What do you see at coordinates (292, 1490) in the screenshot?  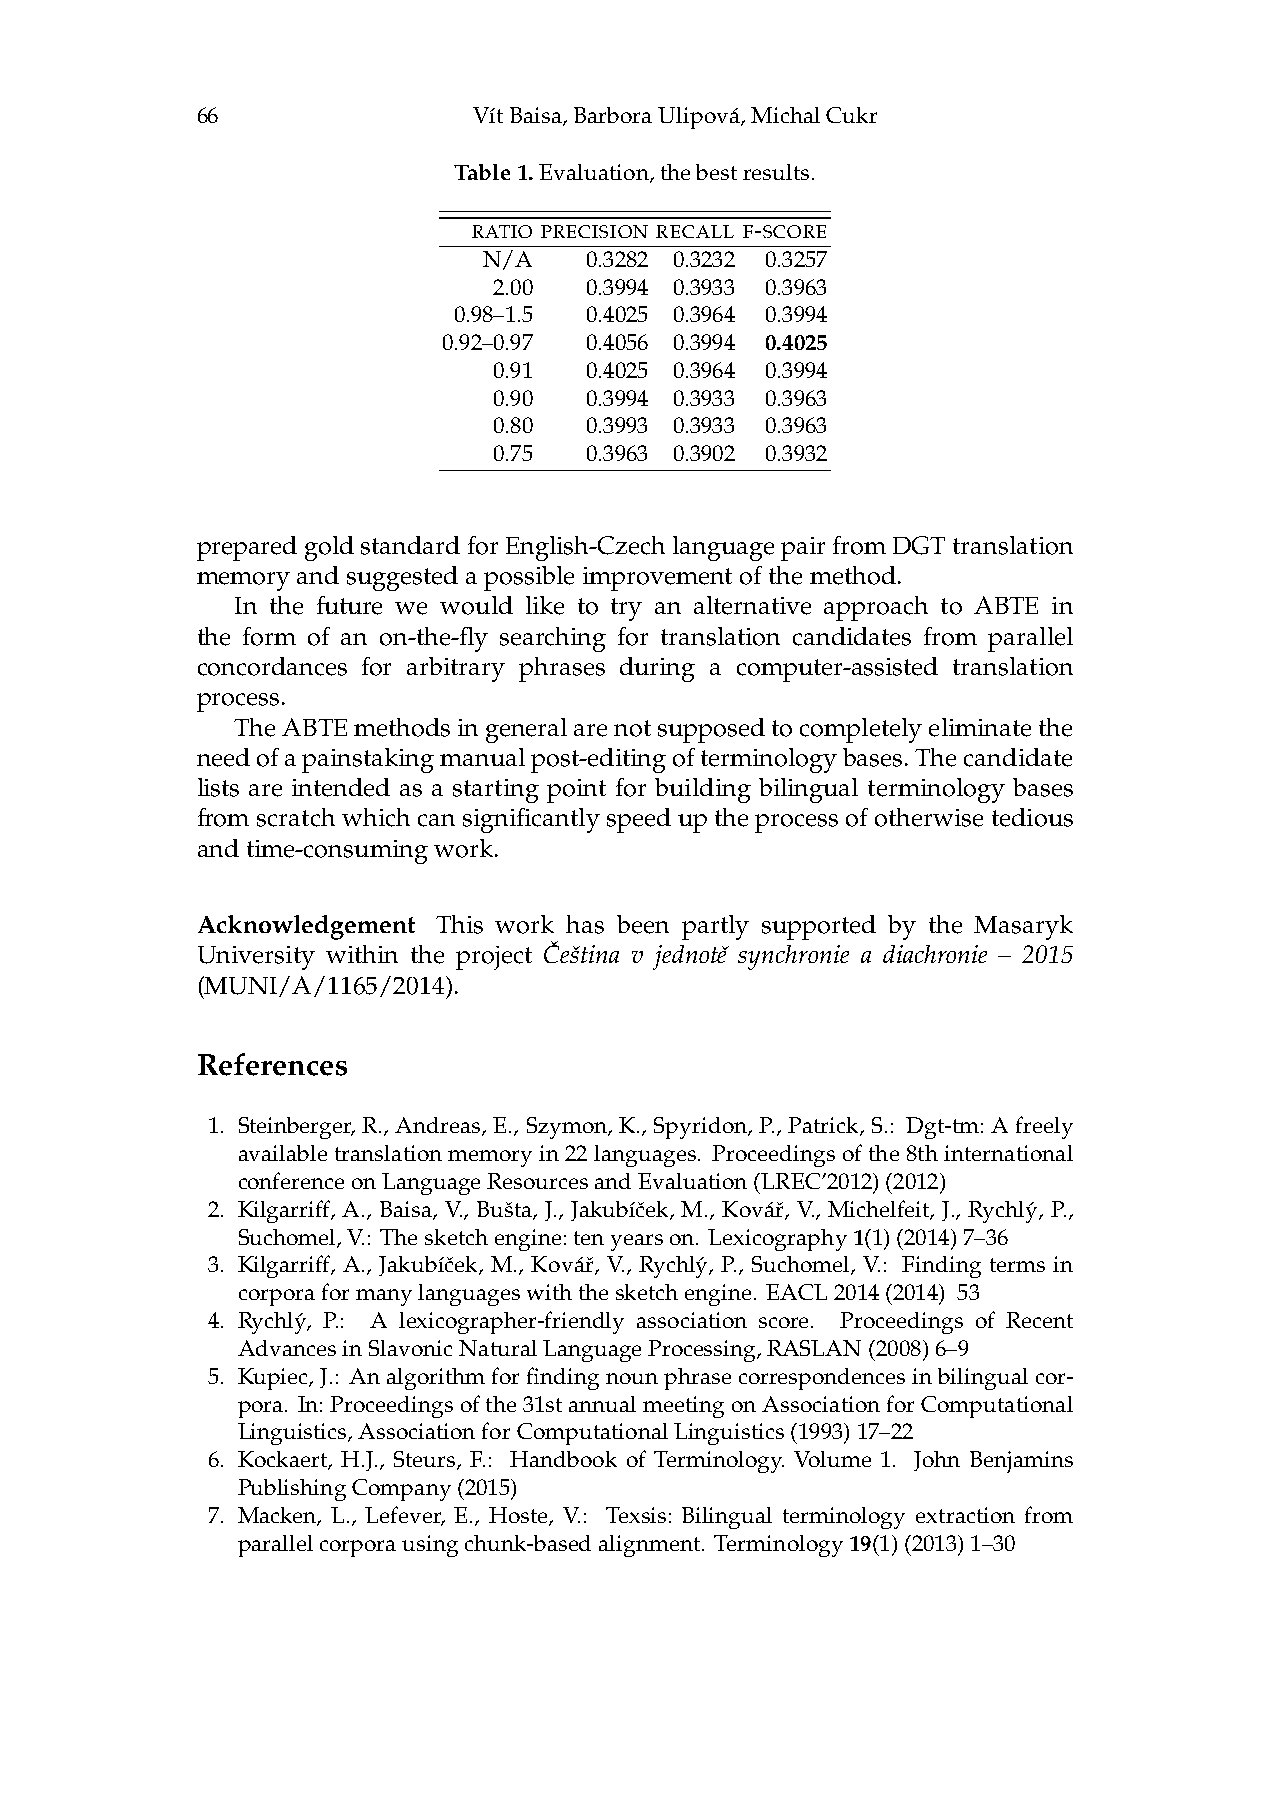 I see `Publishing` at bounding box center [292, 1490].
